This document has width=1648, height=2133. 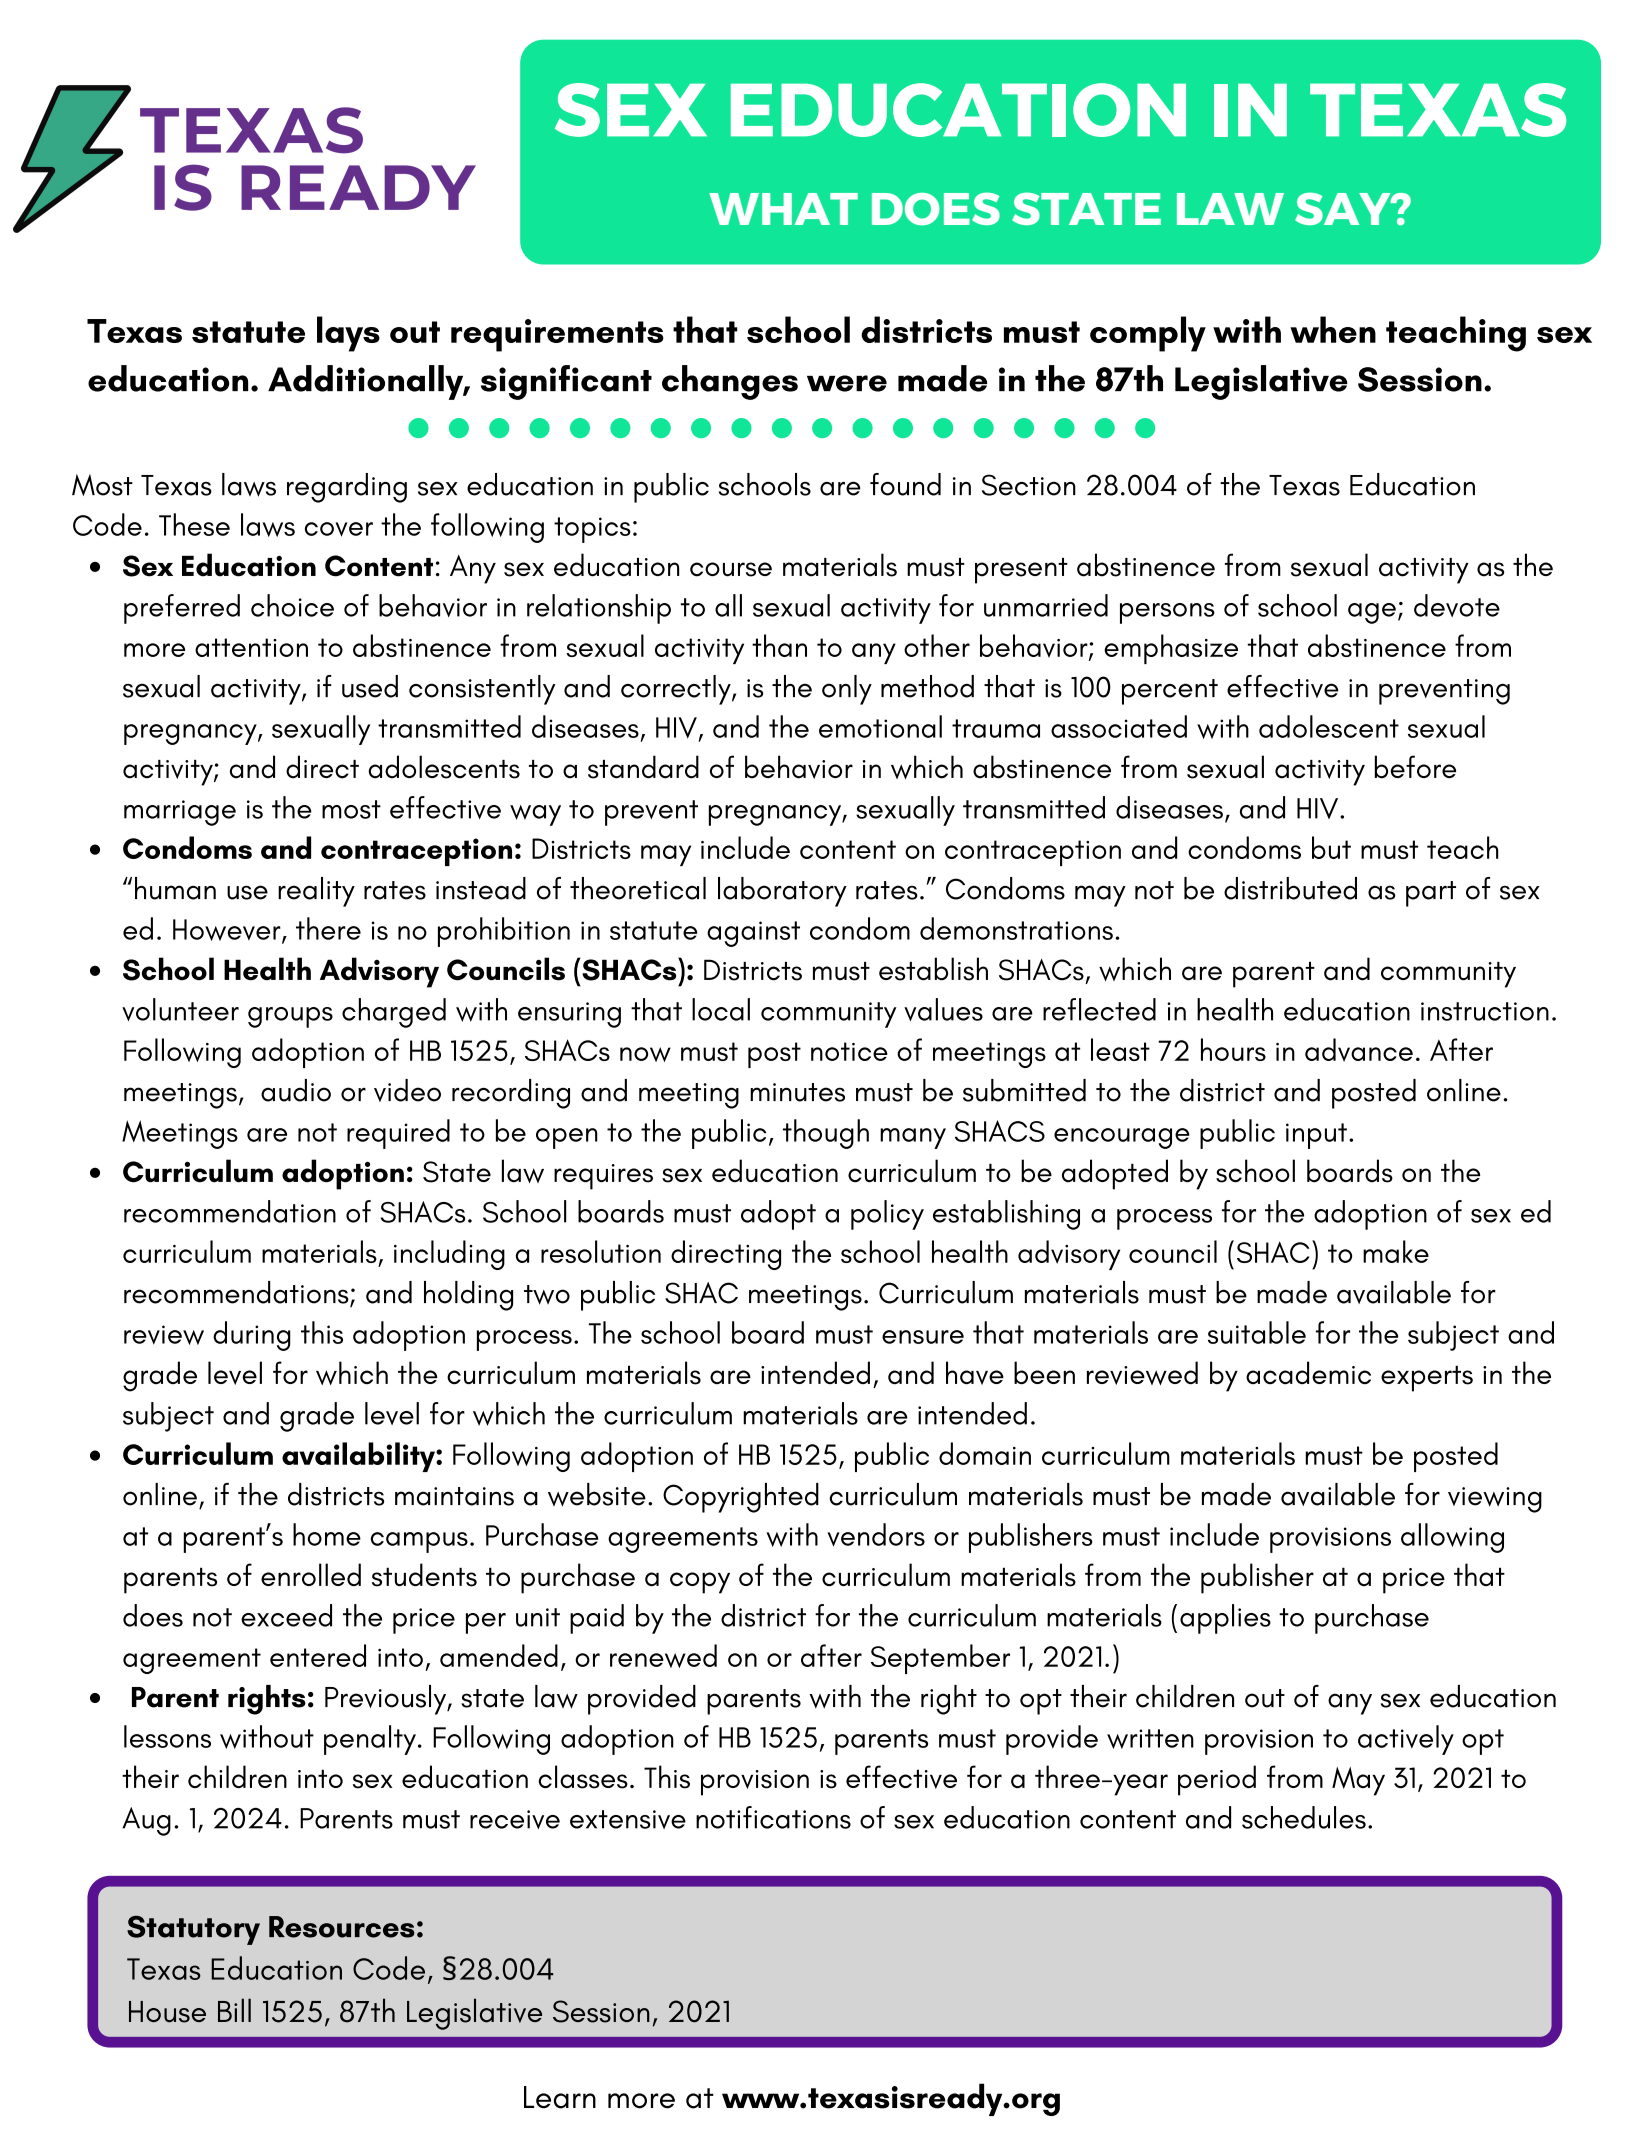 I want to click on input, so click(x=1316, y=1136).
